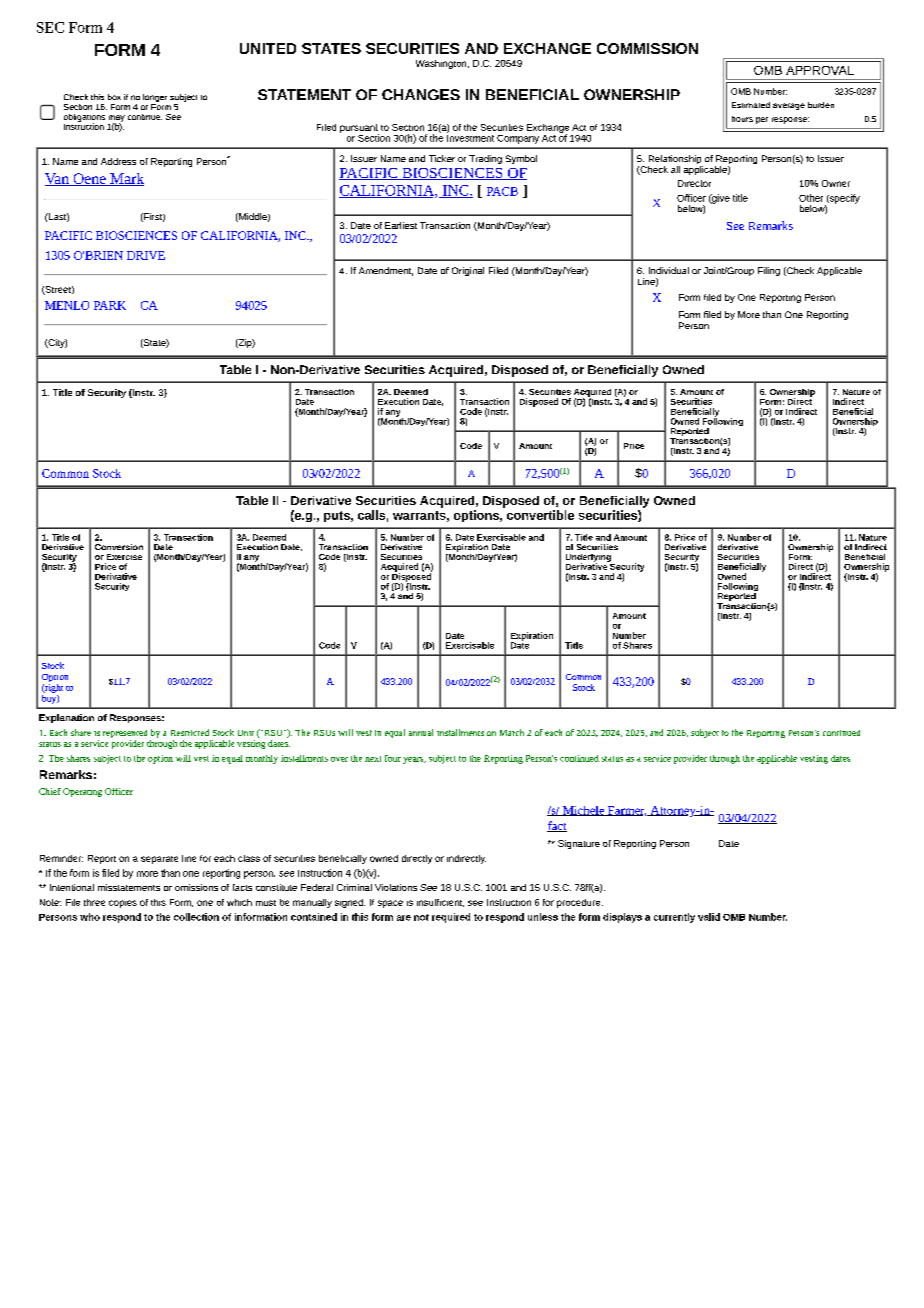 The width and height of the image is (924, 1308). Describe the element at coordinates (123, 904) in the image. I see `copies` at that location.
